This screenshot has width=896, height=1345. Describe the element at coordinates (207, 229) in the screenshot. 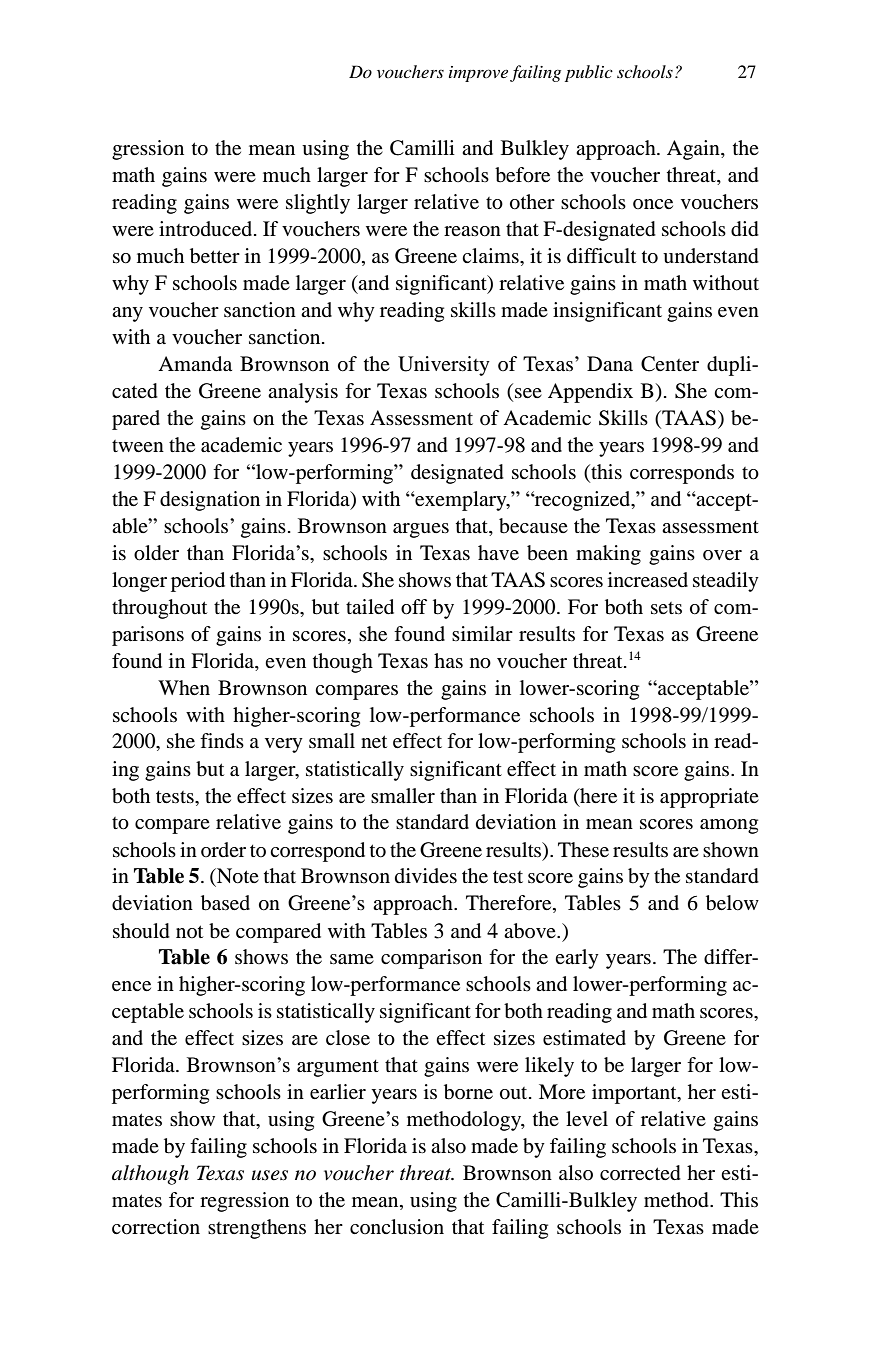

I see `introduced` at that location.
